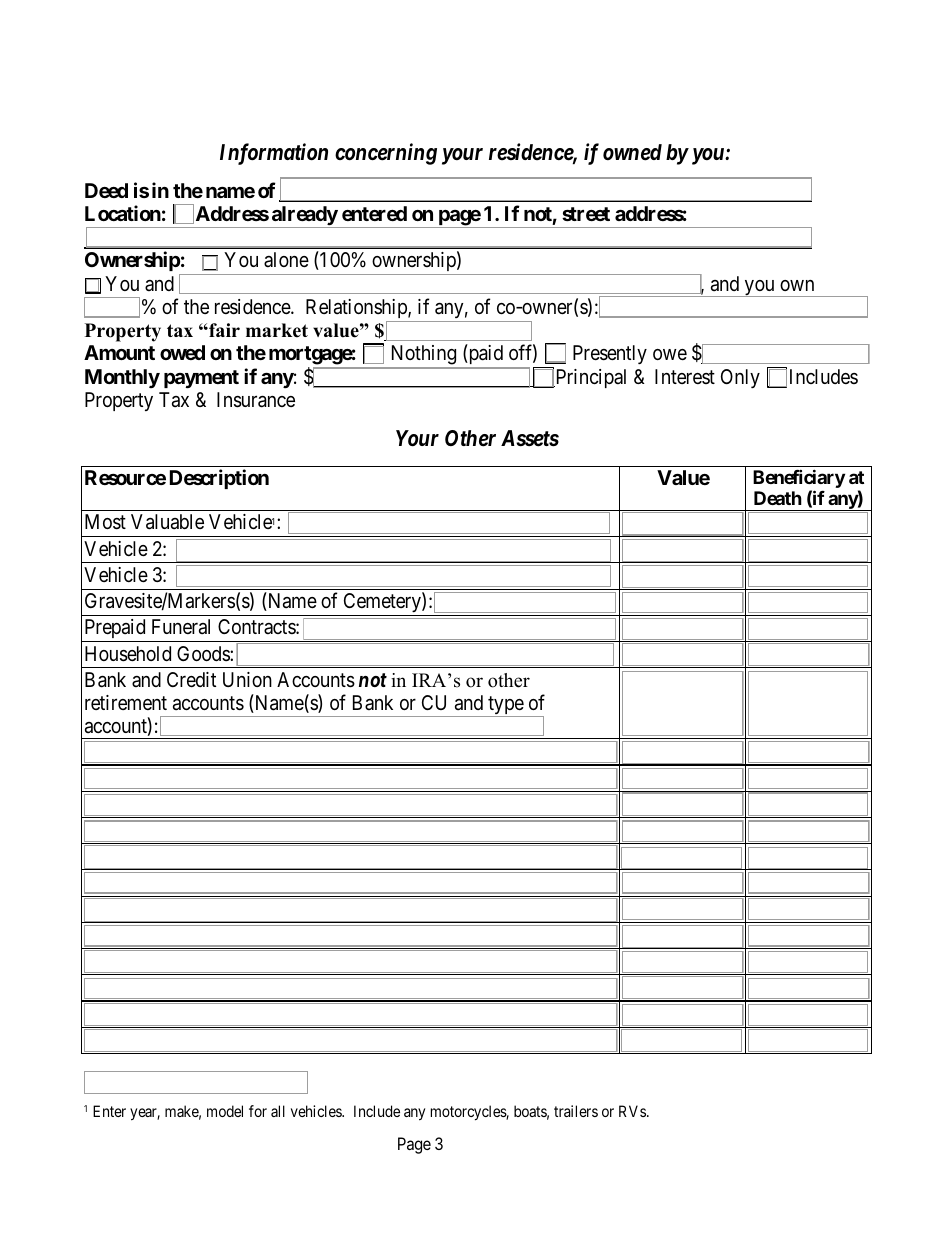 This page has width=952, height=1233. I want to click on Beneficiary, so click(799, 480).
